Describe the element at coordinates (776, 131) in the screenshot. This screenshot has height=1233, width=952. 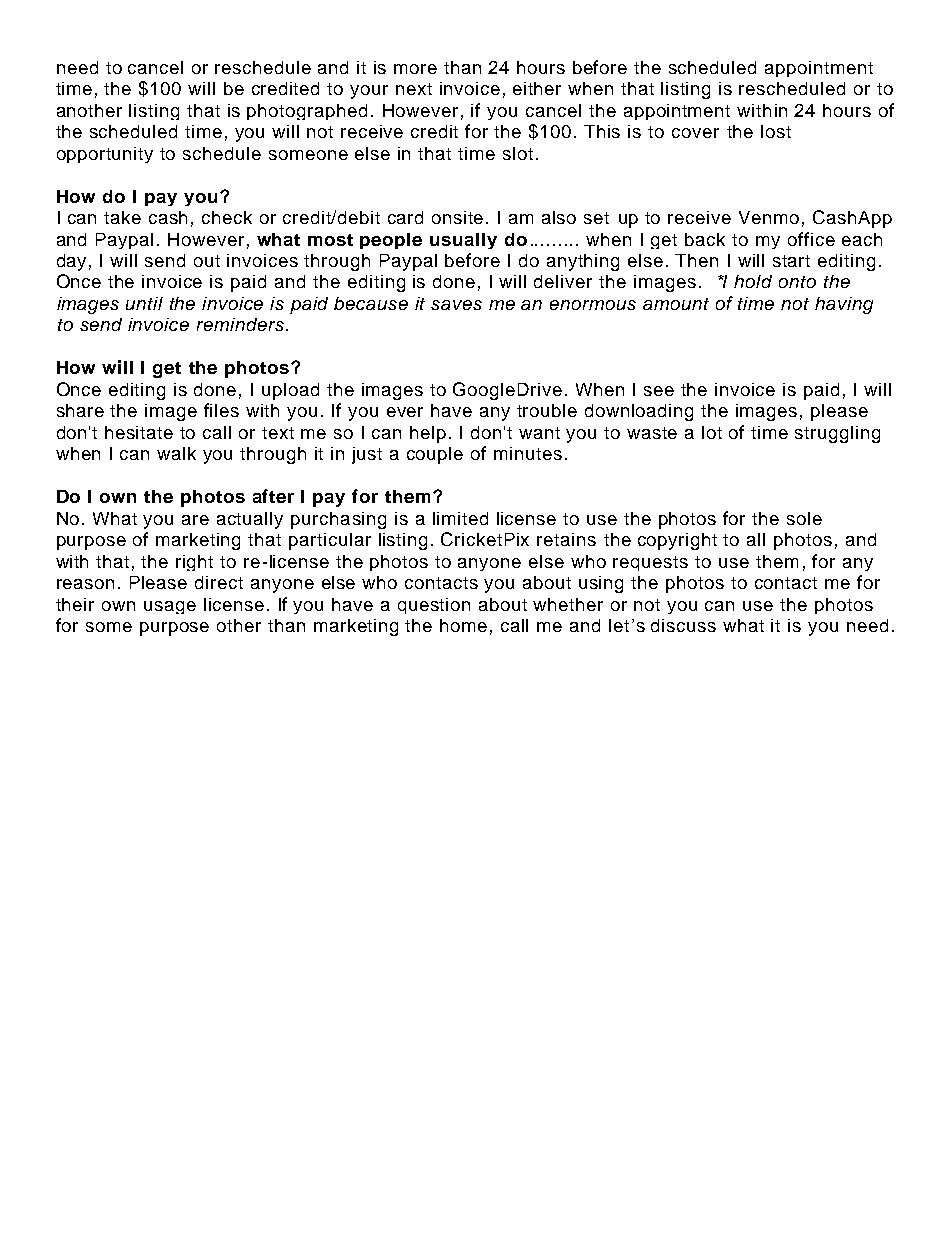
I see `lost` at that location.
